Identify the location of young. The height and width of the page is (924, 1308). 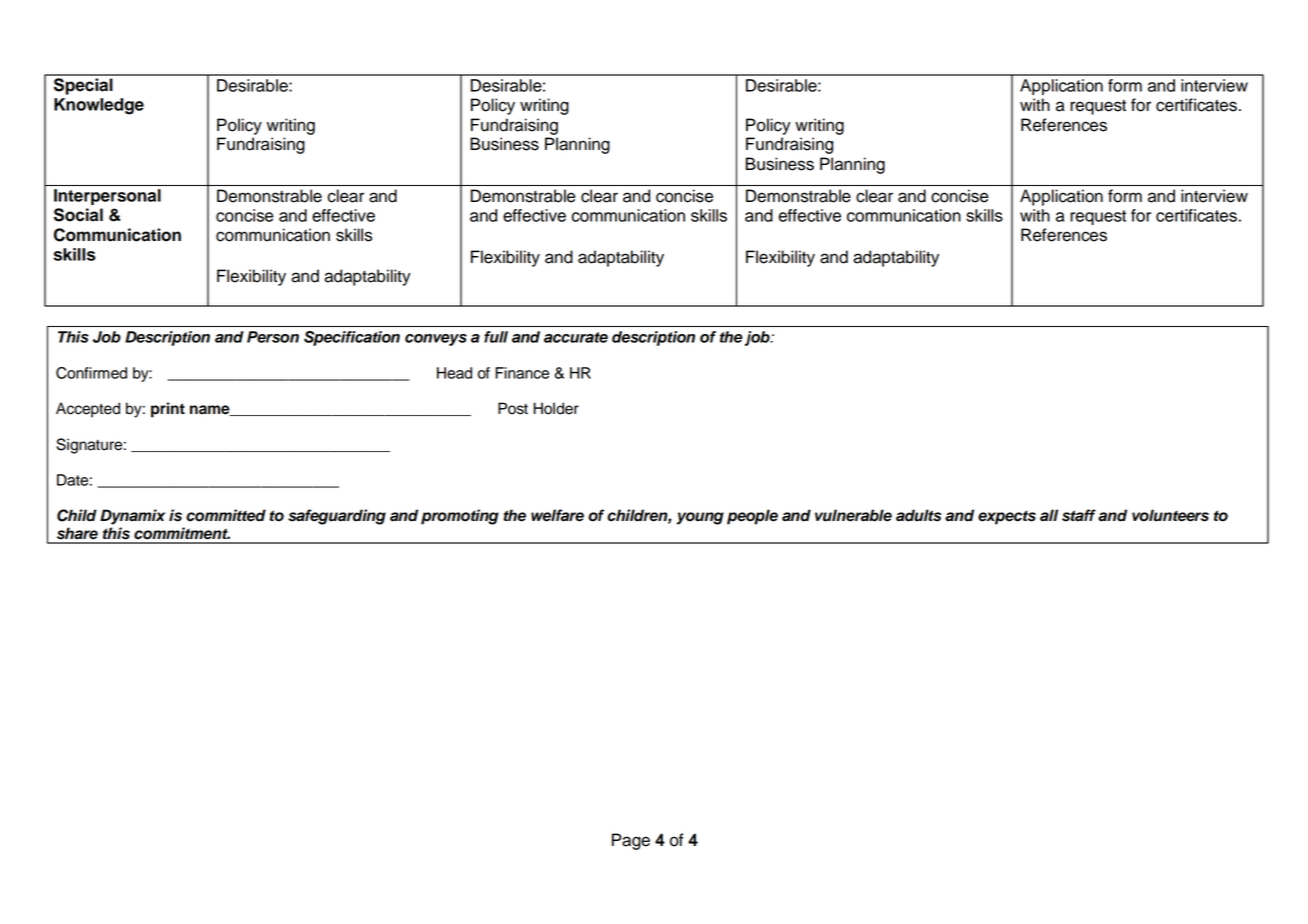
(700, 518).
